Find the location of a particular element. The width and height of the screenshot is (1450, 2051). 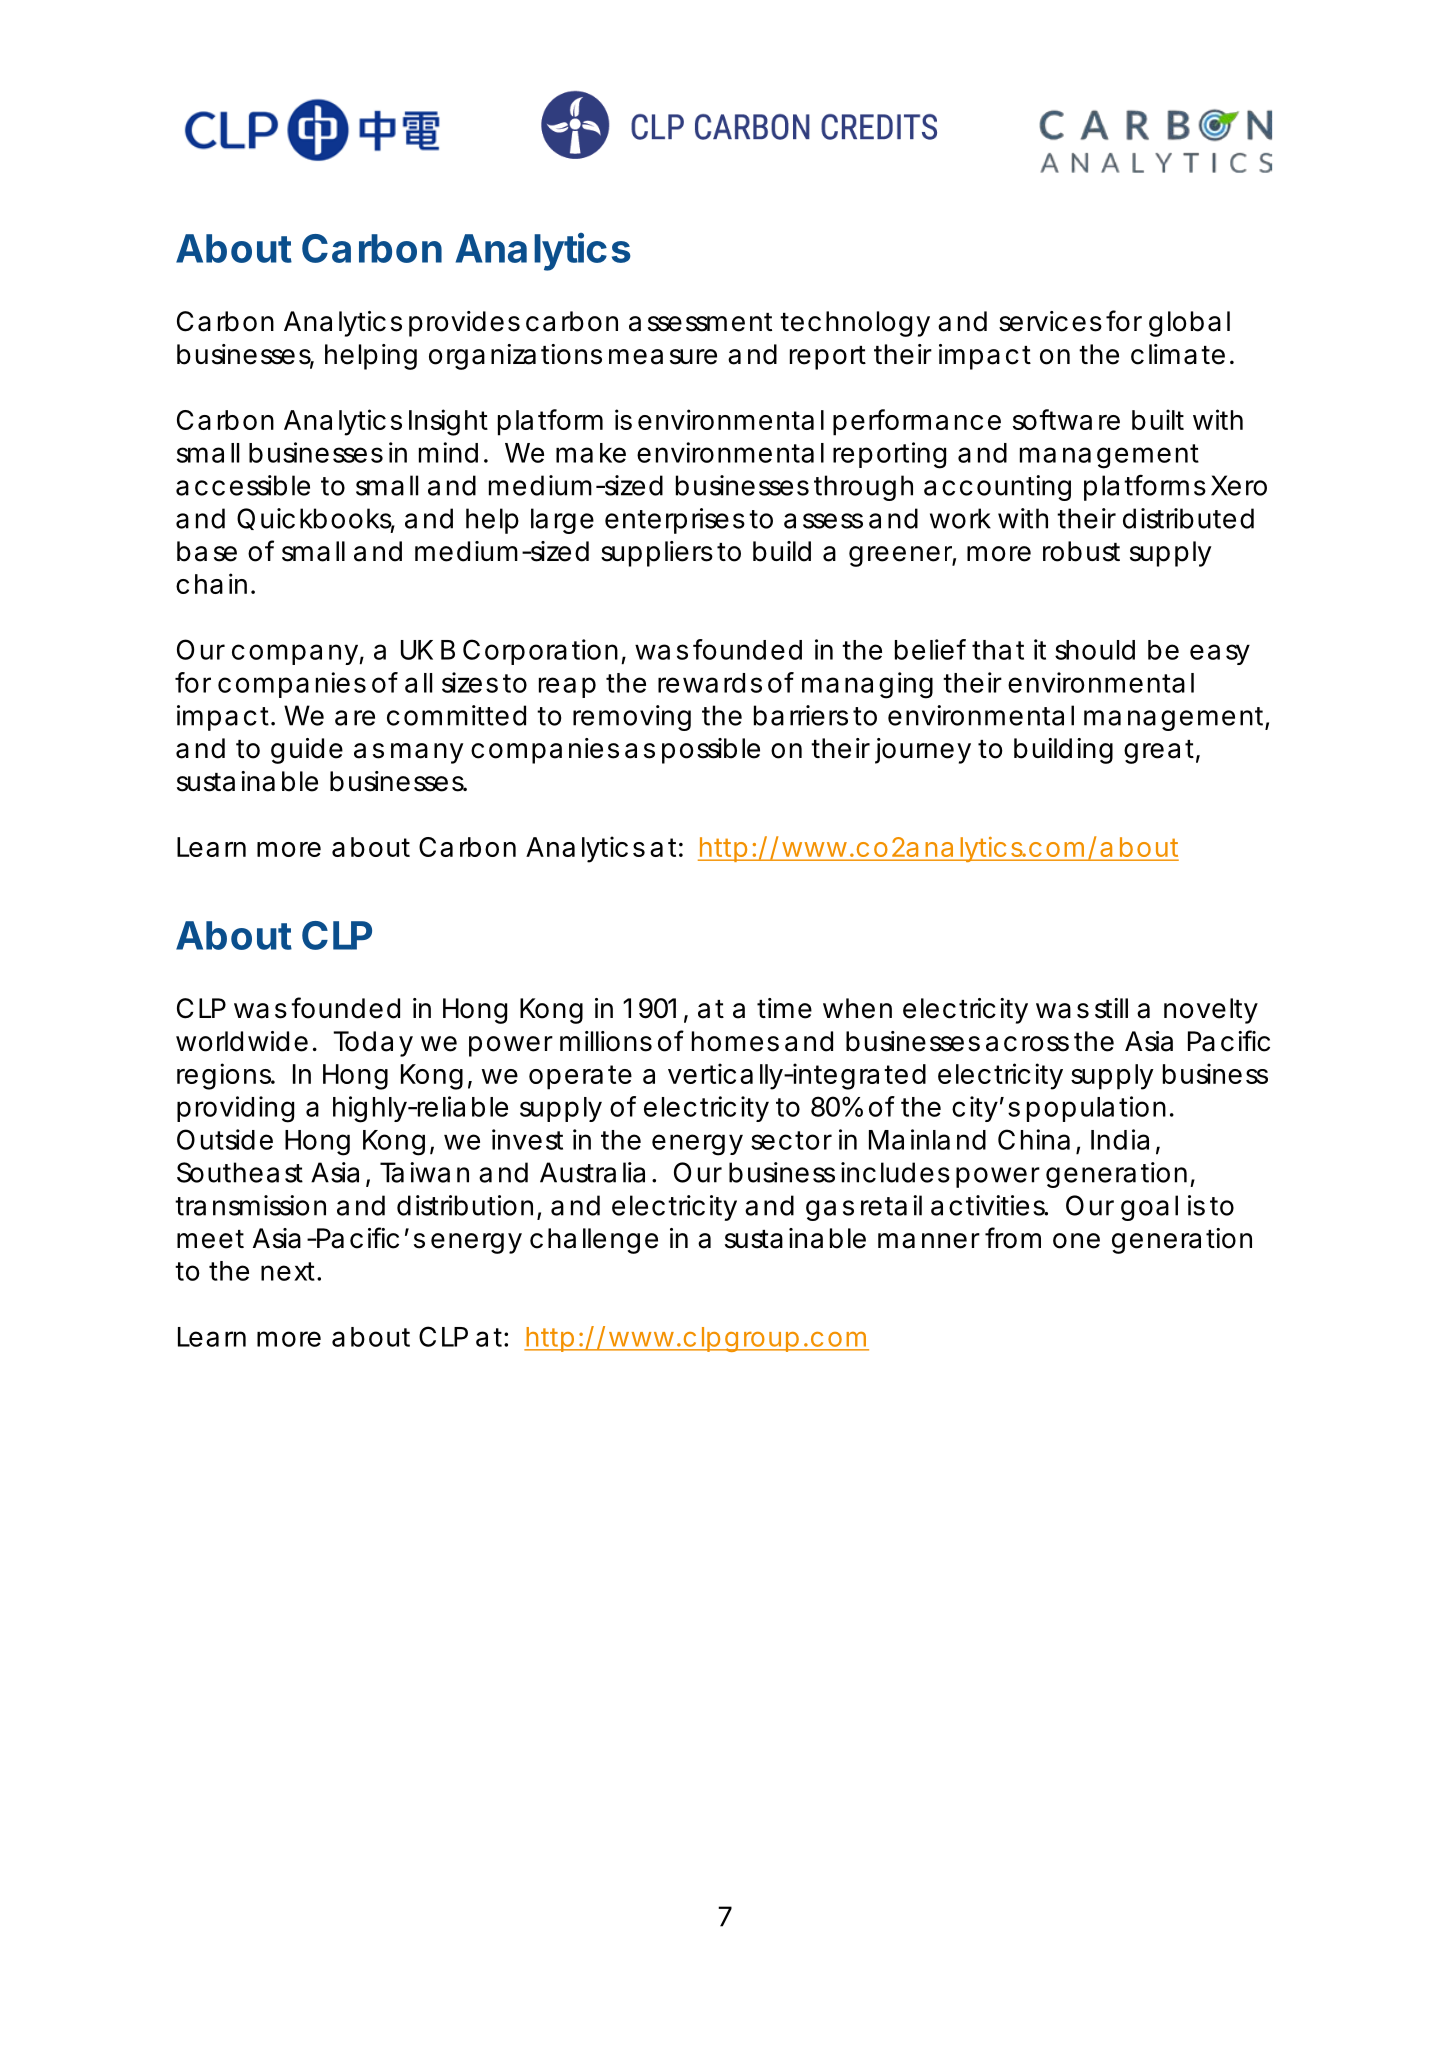

suppliers is located at coordinates (657, 554).
